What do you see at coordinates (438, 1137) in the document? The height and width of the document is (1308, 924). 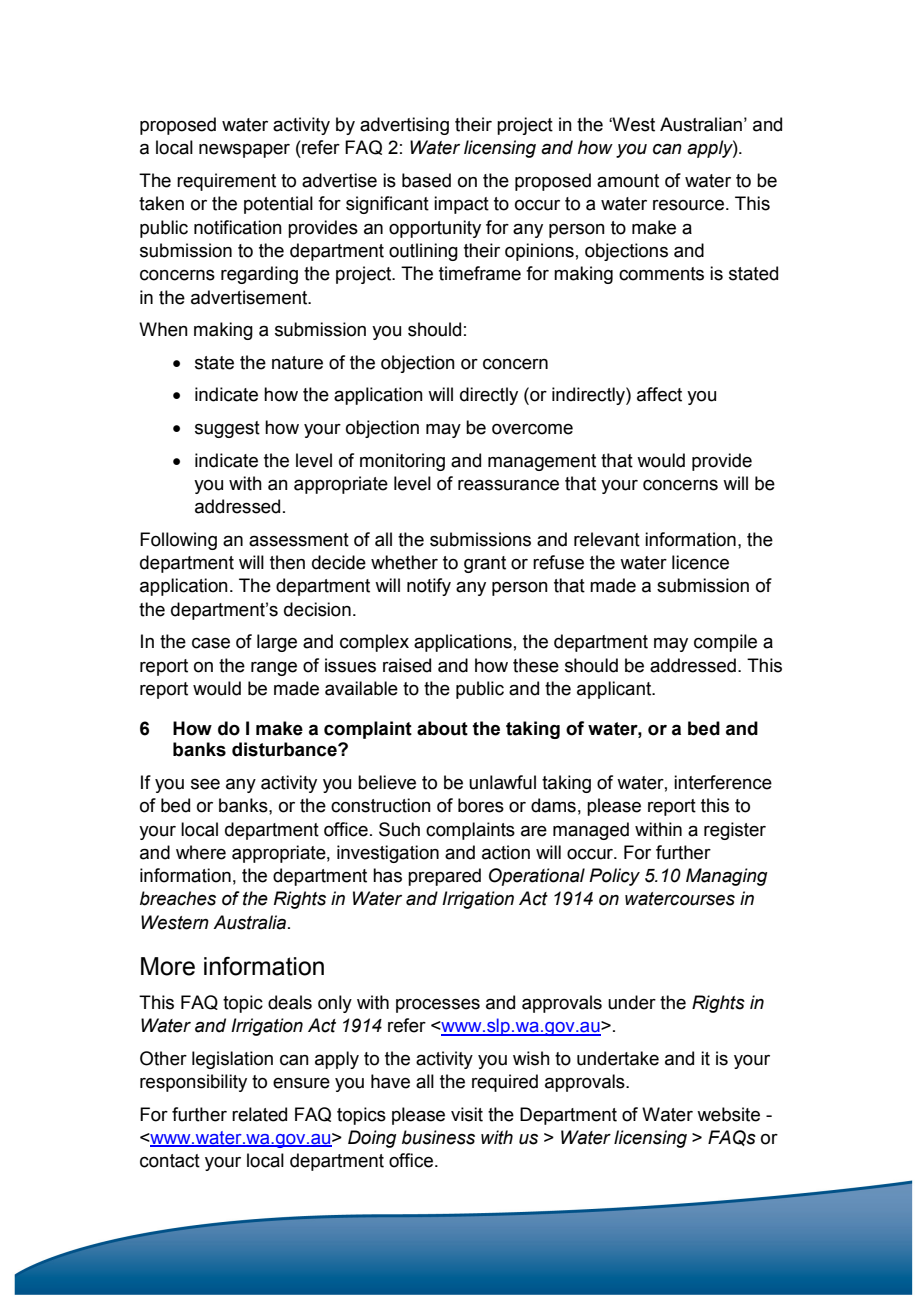 I see `business` at bounding box center [438, 1137].
